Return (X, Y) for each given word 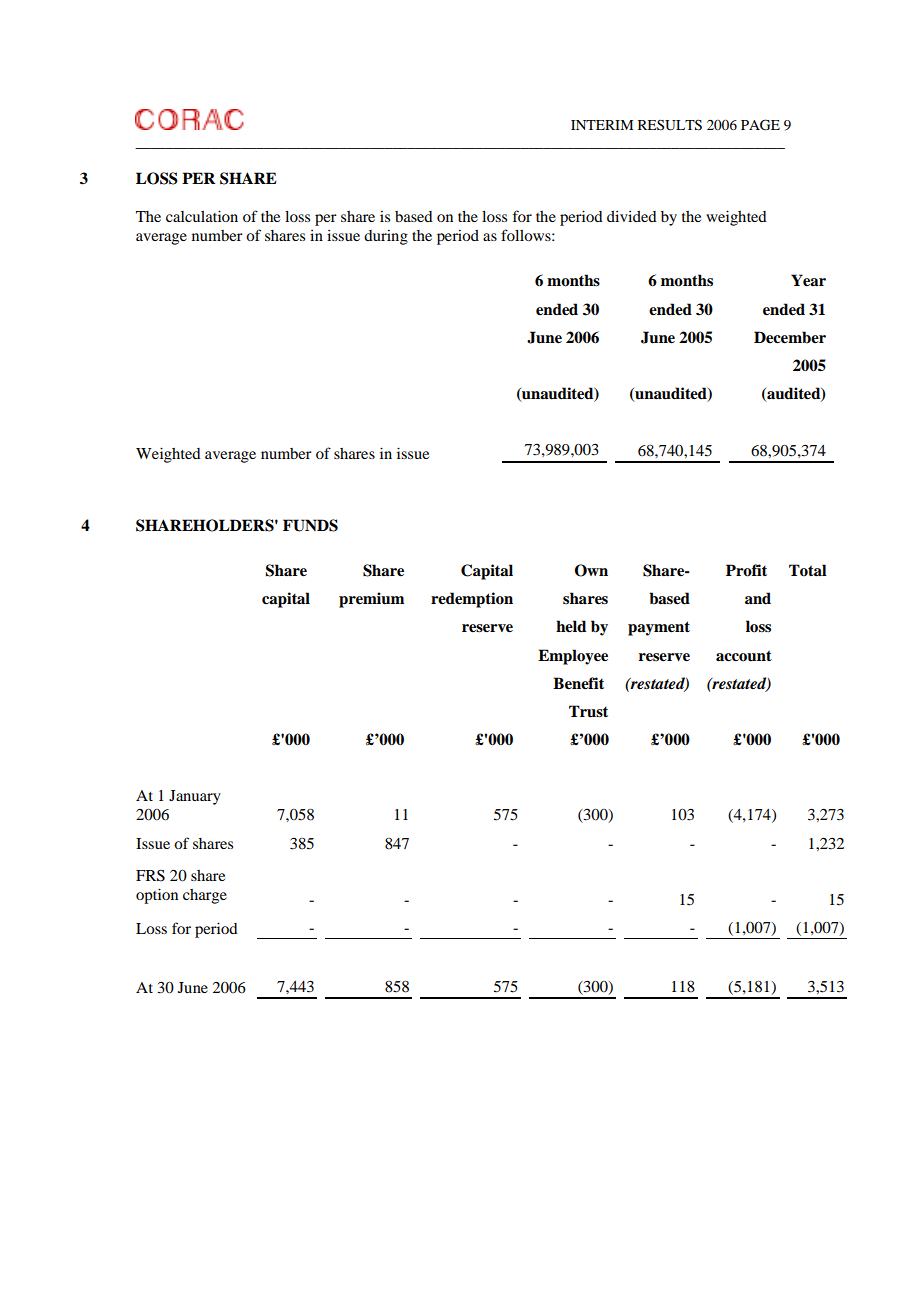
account (744, 656)
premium (371, 600)
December (790, 337)
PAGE (760, 125)
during (386, 237)
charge (205, 896)
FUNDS (310, 525)
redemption (472, 600)
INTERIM (602, 125)
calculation (202, 216)
